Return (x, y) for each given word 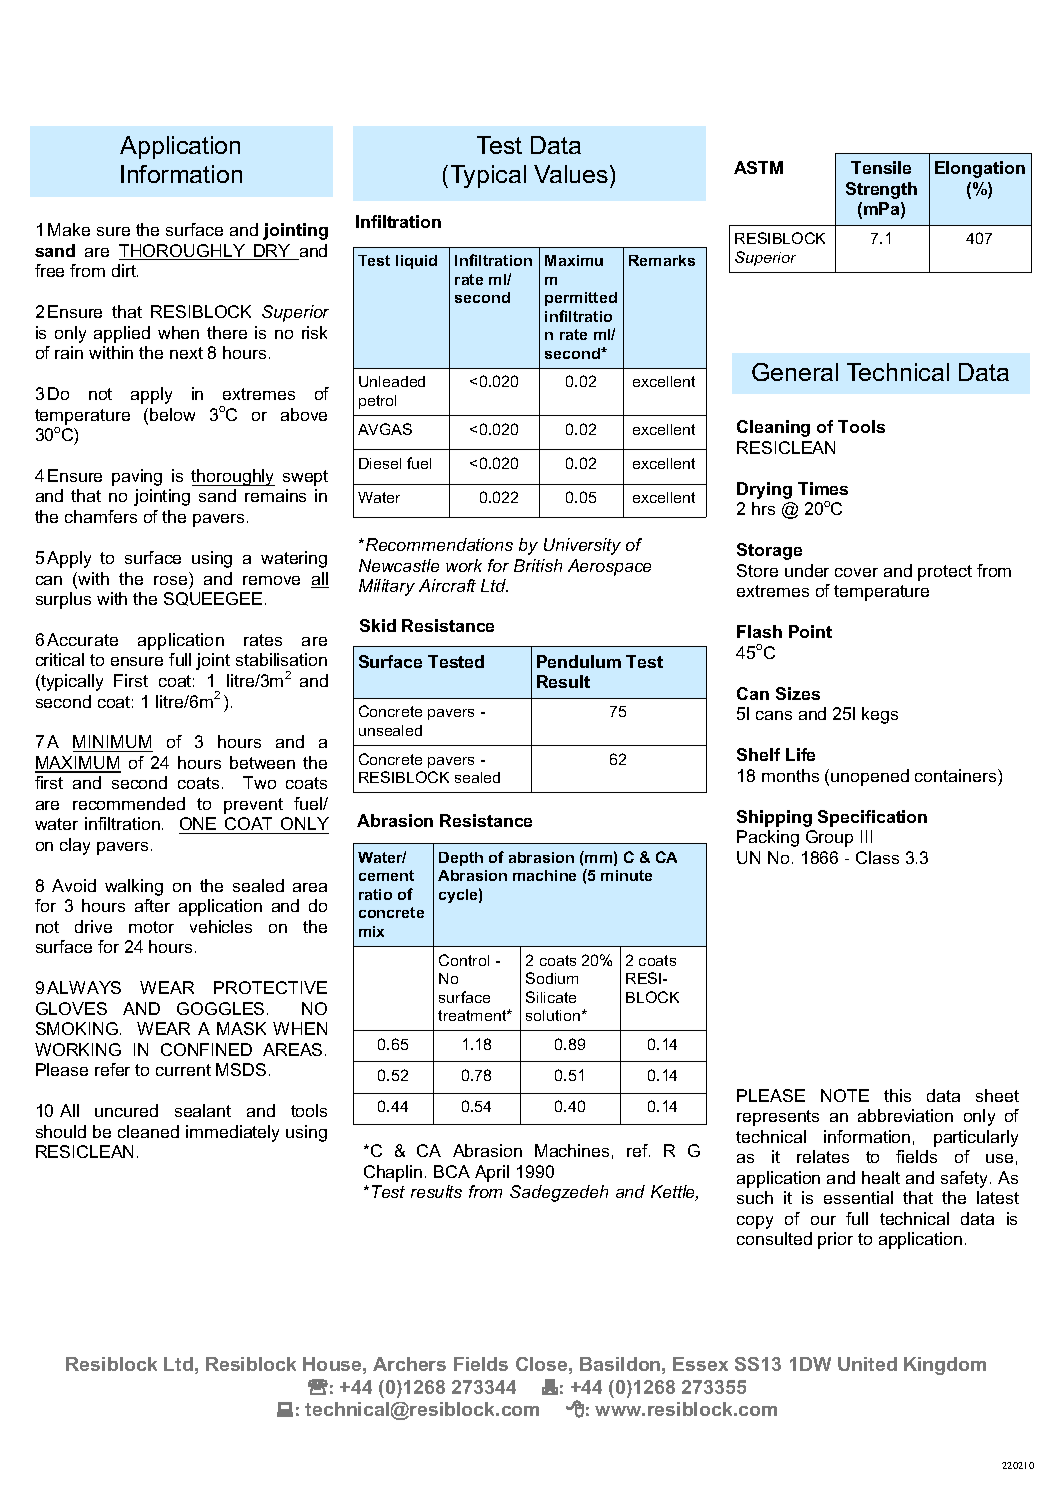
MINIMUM (113, 743)
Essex (700, 1364)
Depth (461, 859)
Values (571, 174)
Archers (409, 1364)
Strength (881, 190)
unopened (870, 777)
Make (69, 229)
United (867, 1364)
